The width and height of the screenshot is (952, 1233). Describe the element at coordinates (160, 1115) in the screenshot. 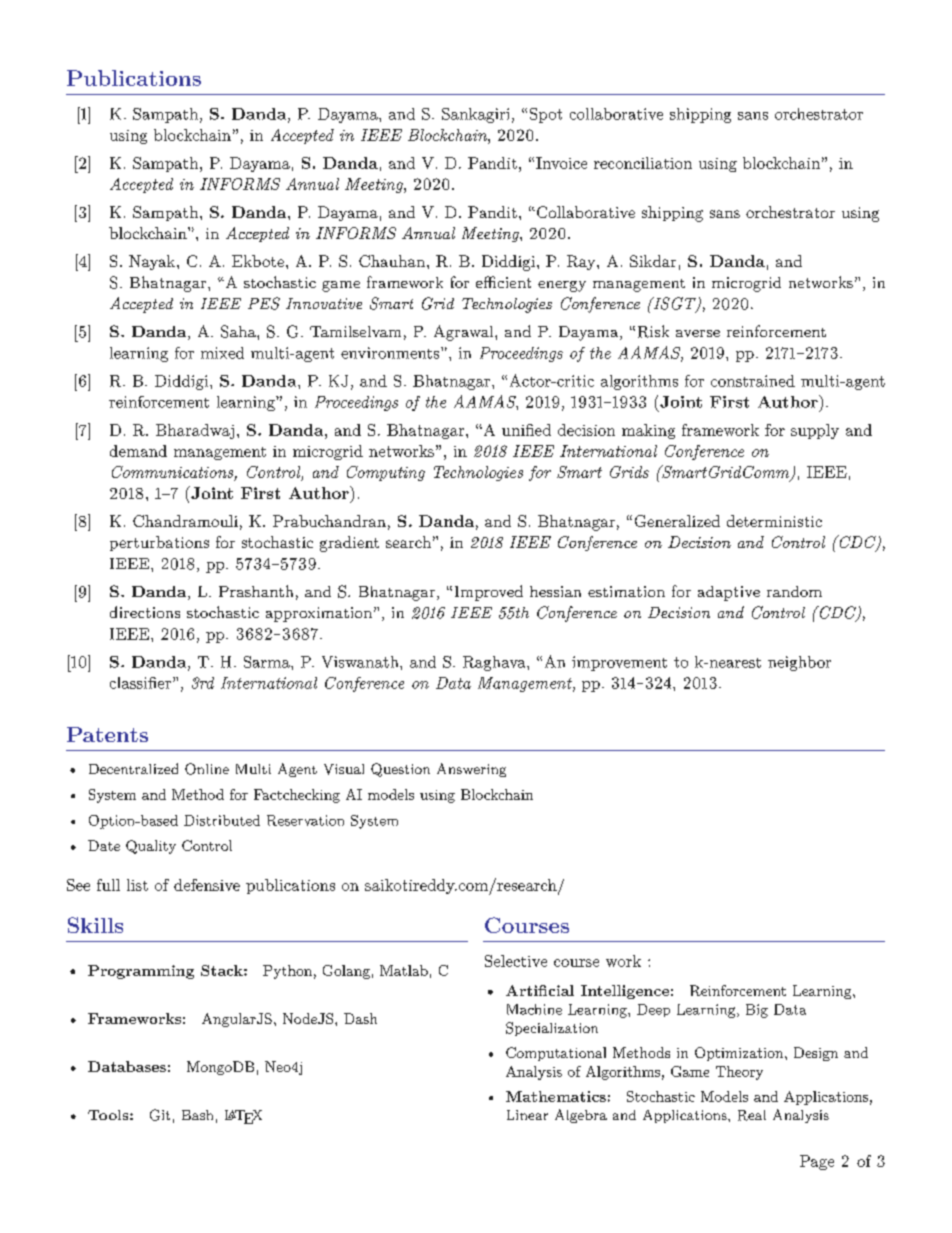

I see `Git` at that location.
